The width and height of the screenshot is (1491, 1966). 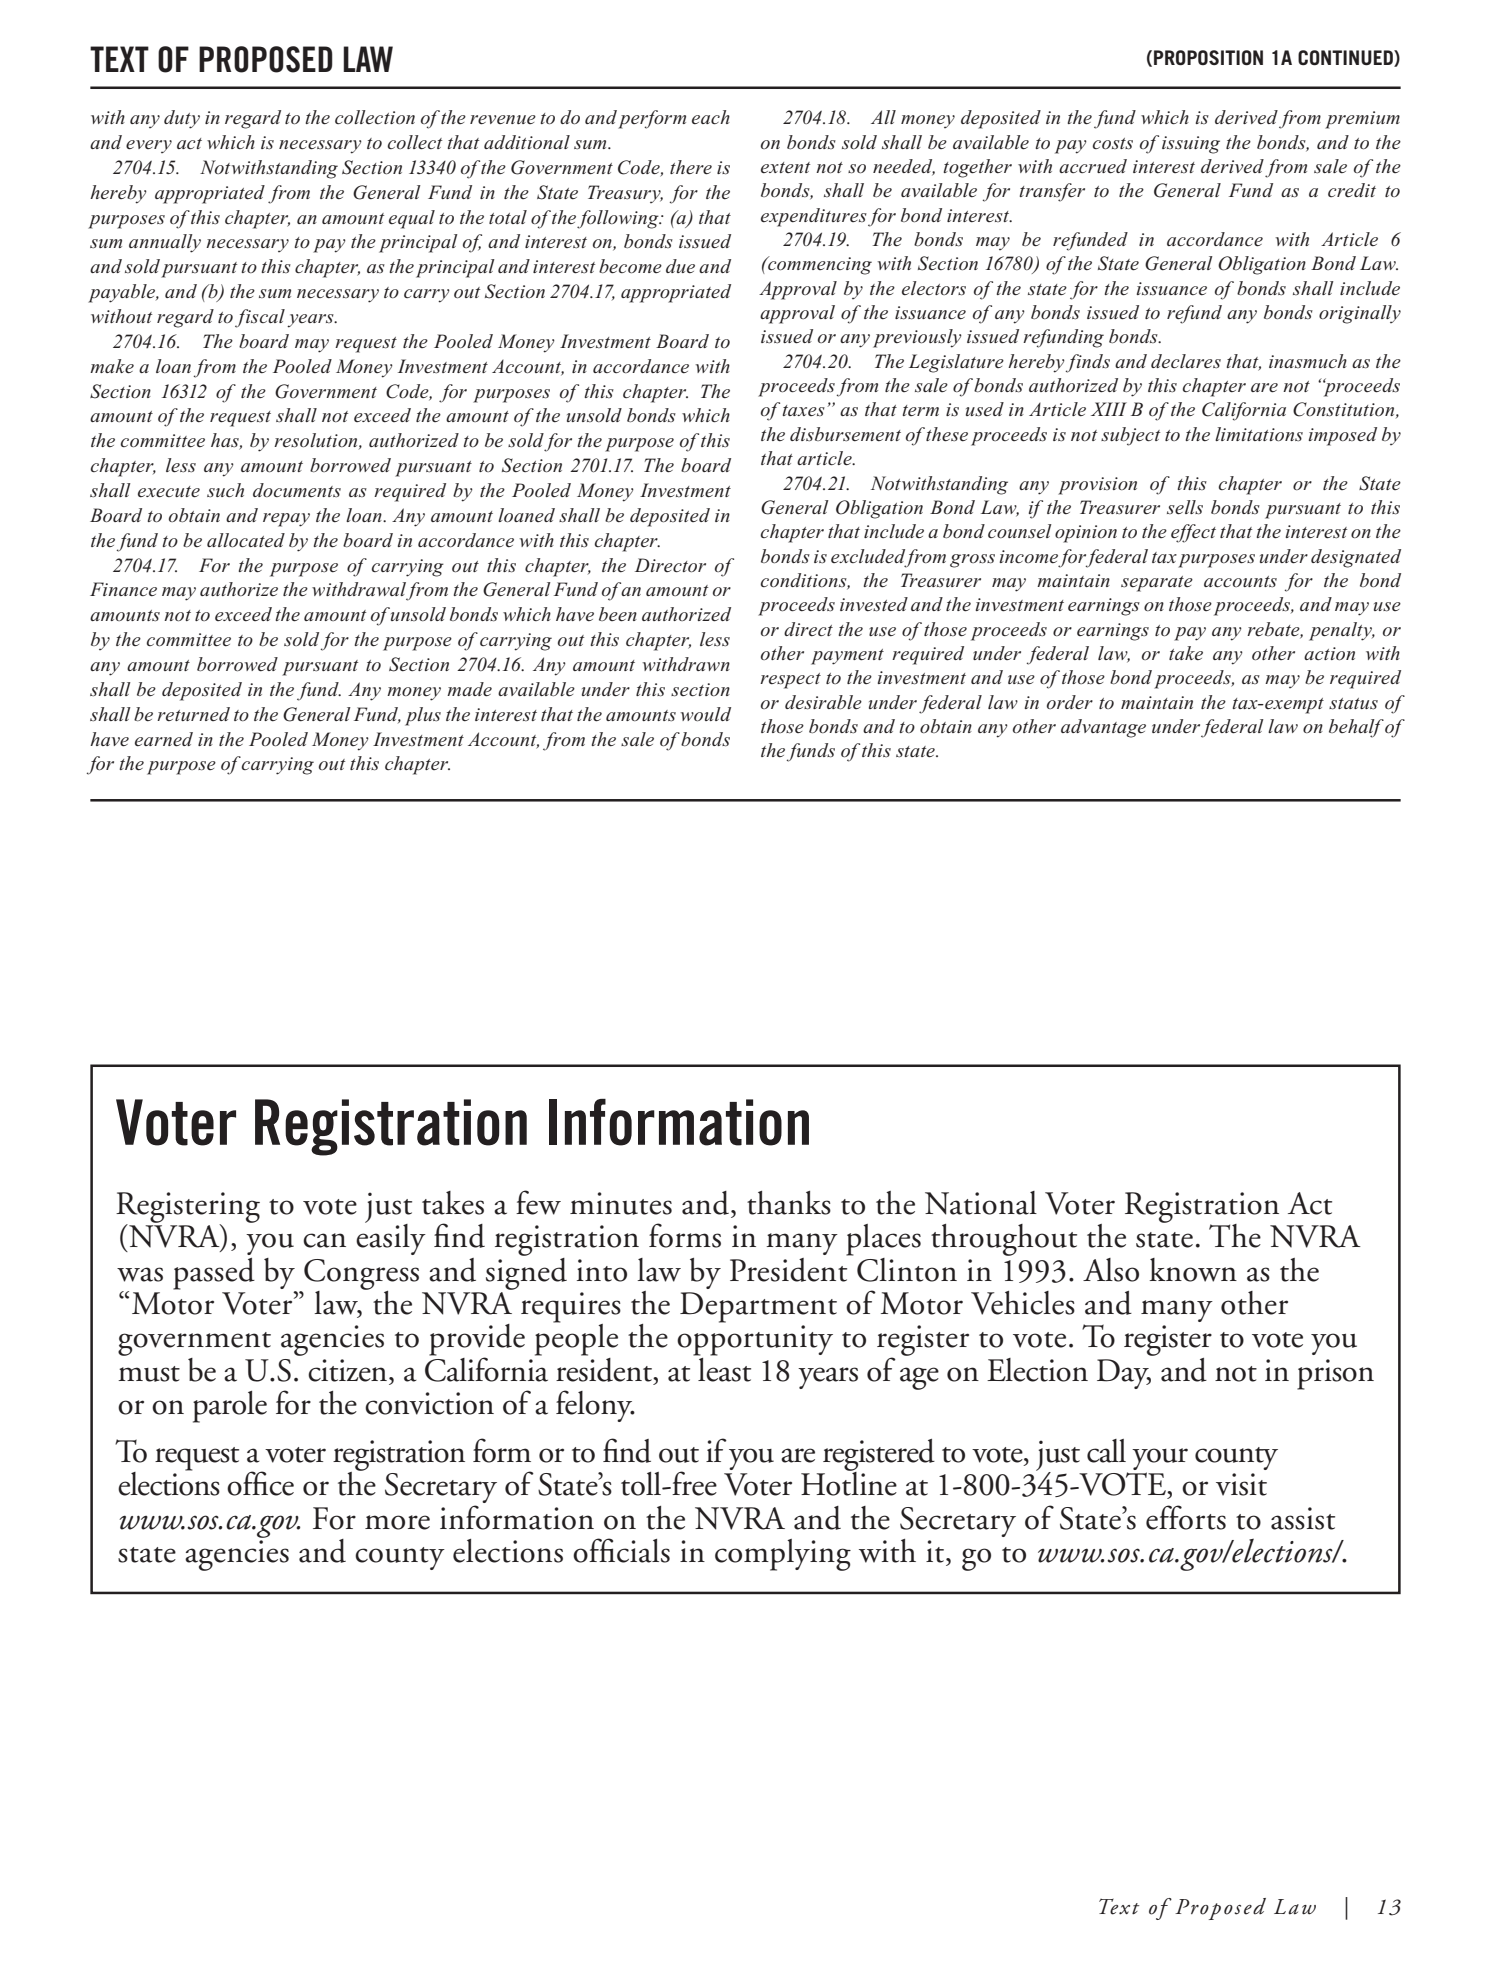 I want to click on can, so click(x=324, y=1240).
